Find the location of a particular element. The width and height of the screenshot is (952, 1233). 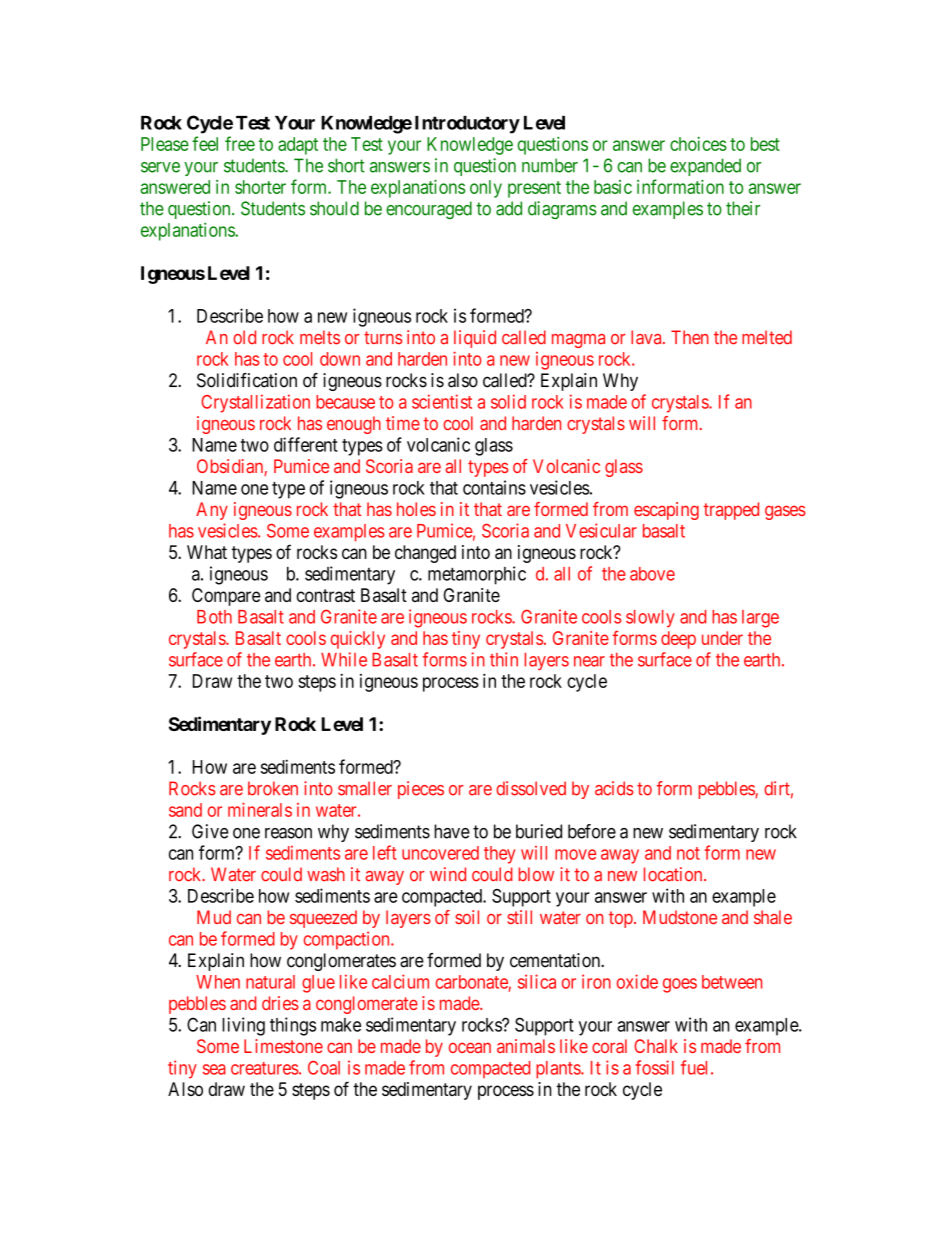

under is located at coordinates (722, 638).
